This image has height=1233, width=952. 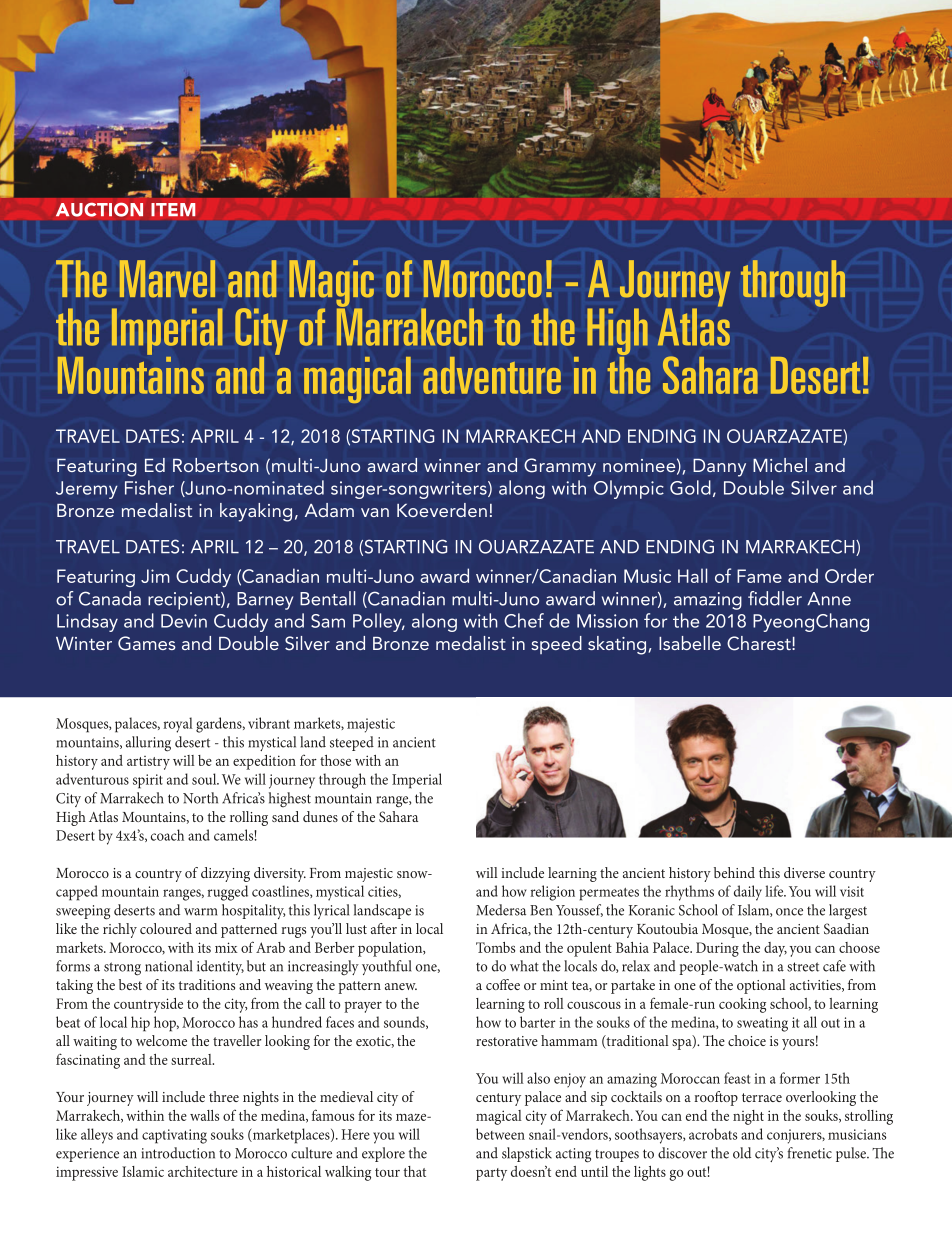 What do you see at coordinates (690, 643) in the image?
I see `Isabelle` at bounding box center [690, 643].
